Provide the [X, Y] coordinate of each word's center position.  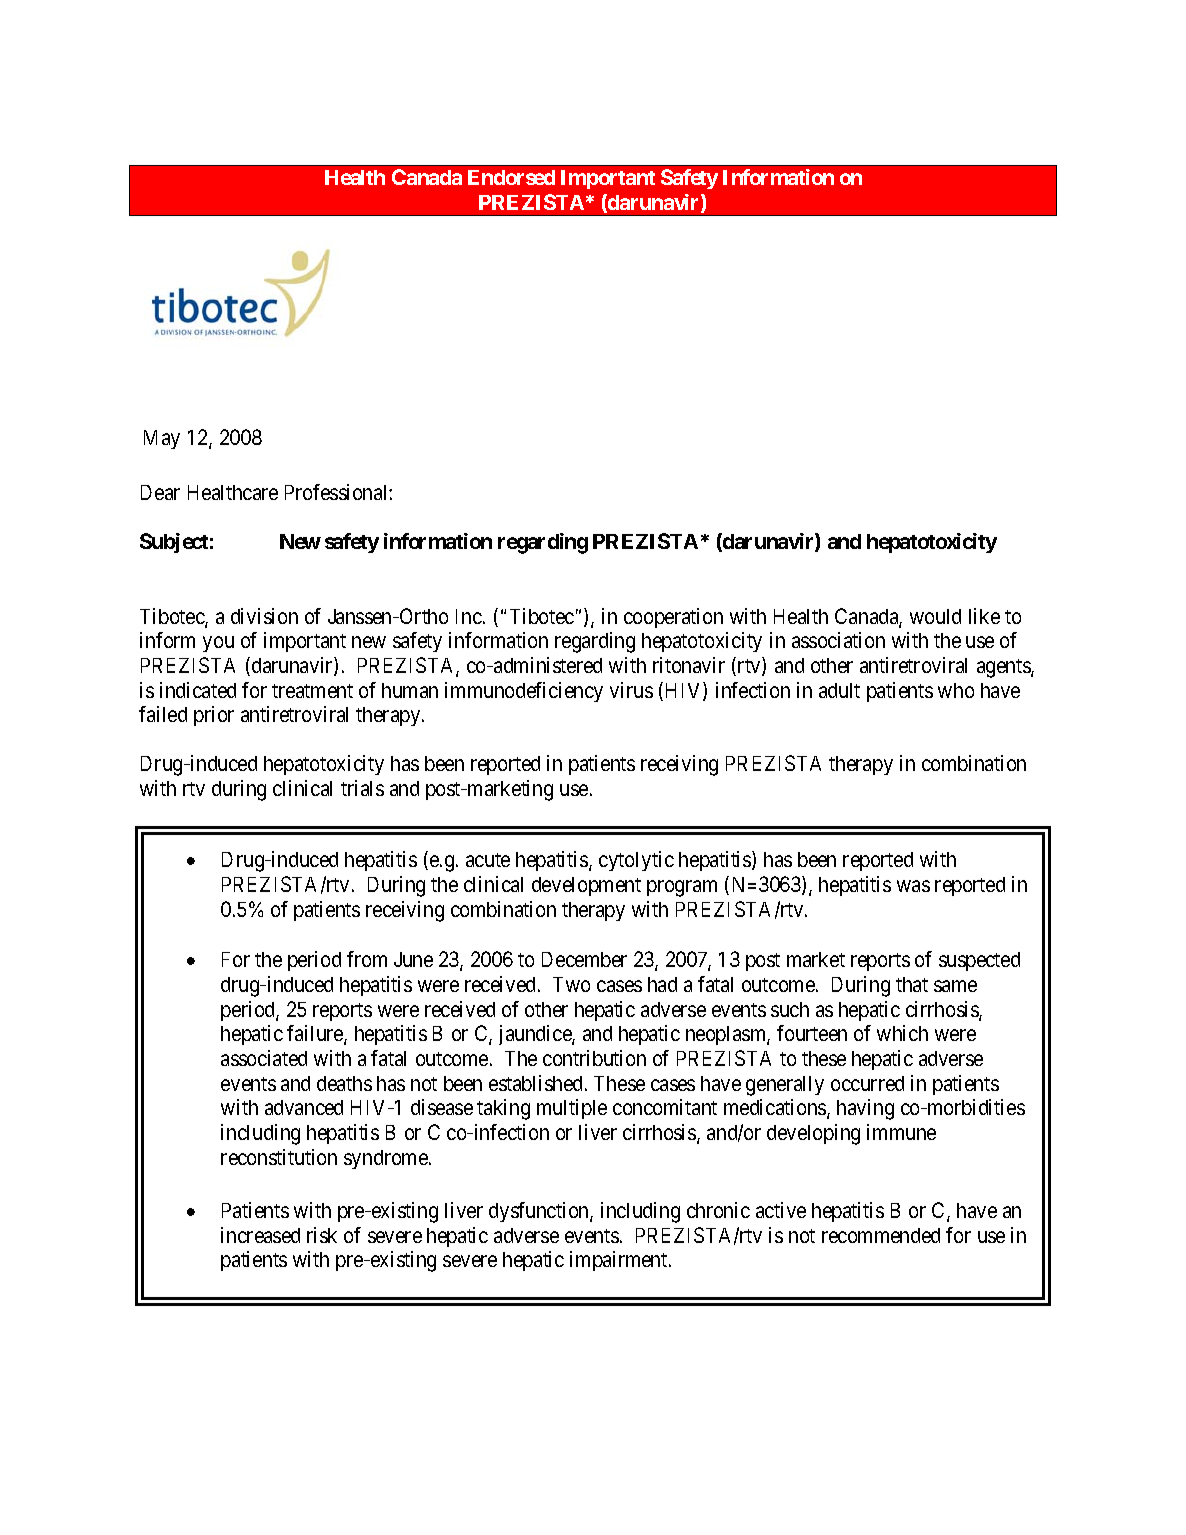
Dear [160, 492]
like [984, 616]
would [935, 616]
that [912, 984]
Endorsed [511, 177]
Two [571, 984]
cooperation [673, 618]
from [367, 959]
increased [260, 1235]
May [162, 439]
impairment [620, 1261]
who [956, 690]
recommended [881, 1235]
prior [214, 716]
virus [631, 690]
